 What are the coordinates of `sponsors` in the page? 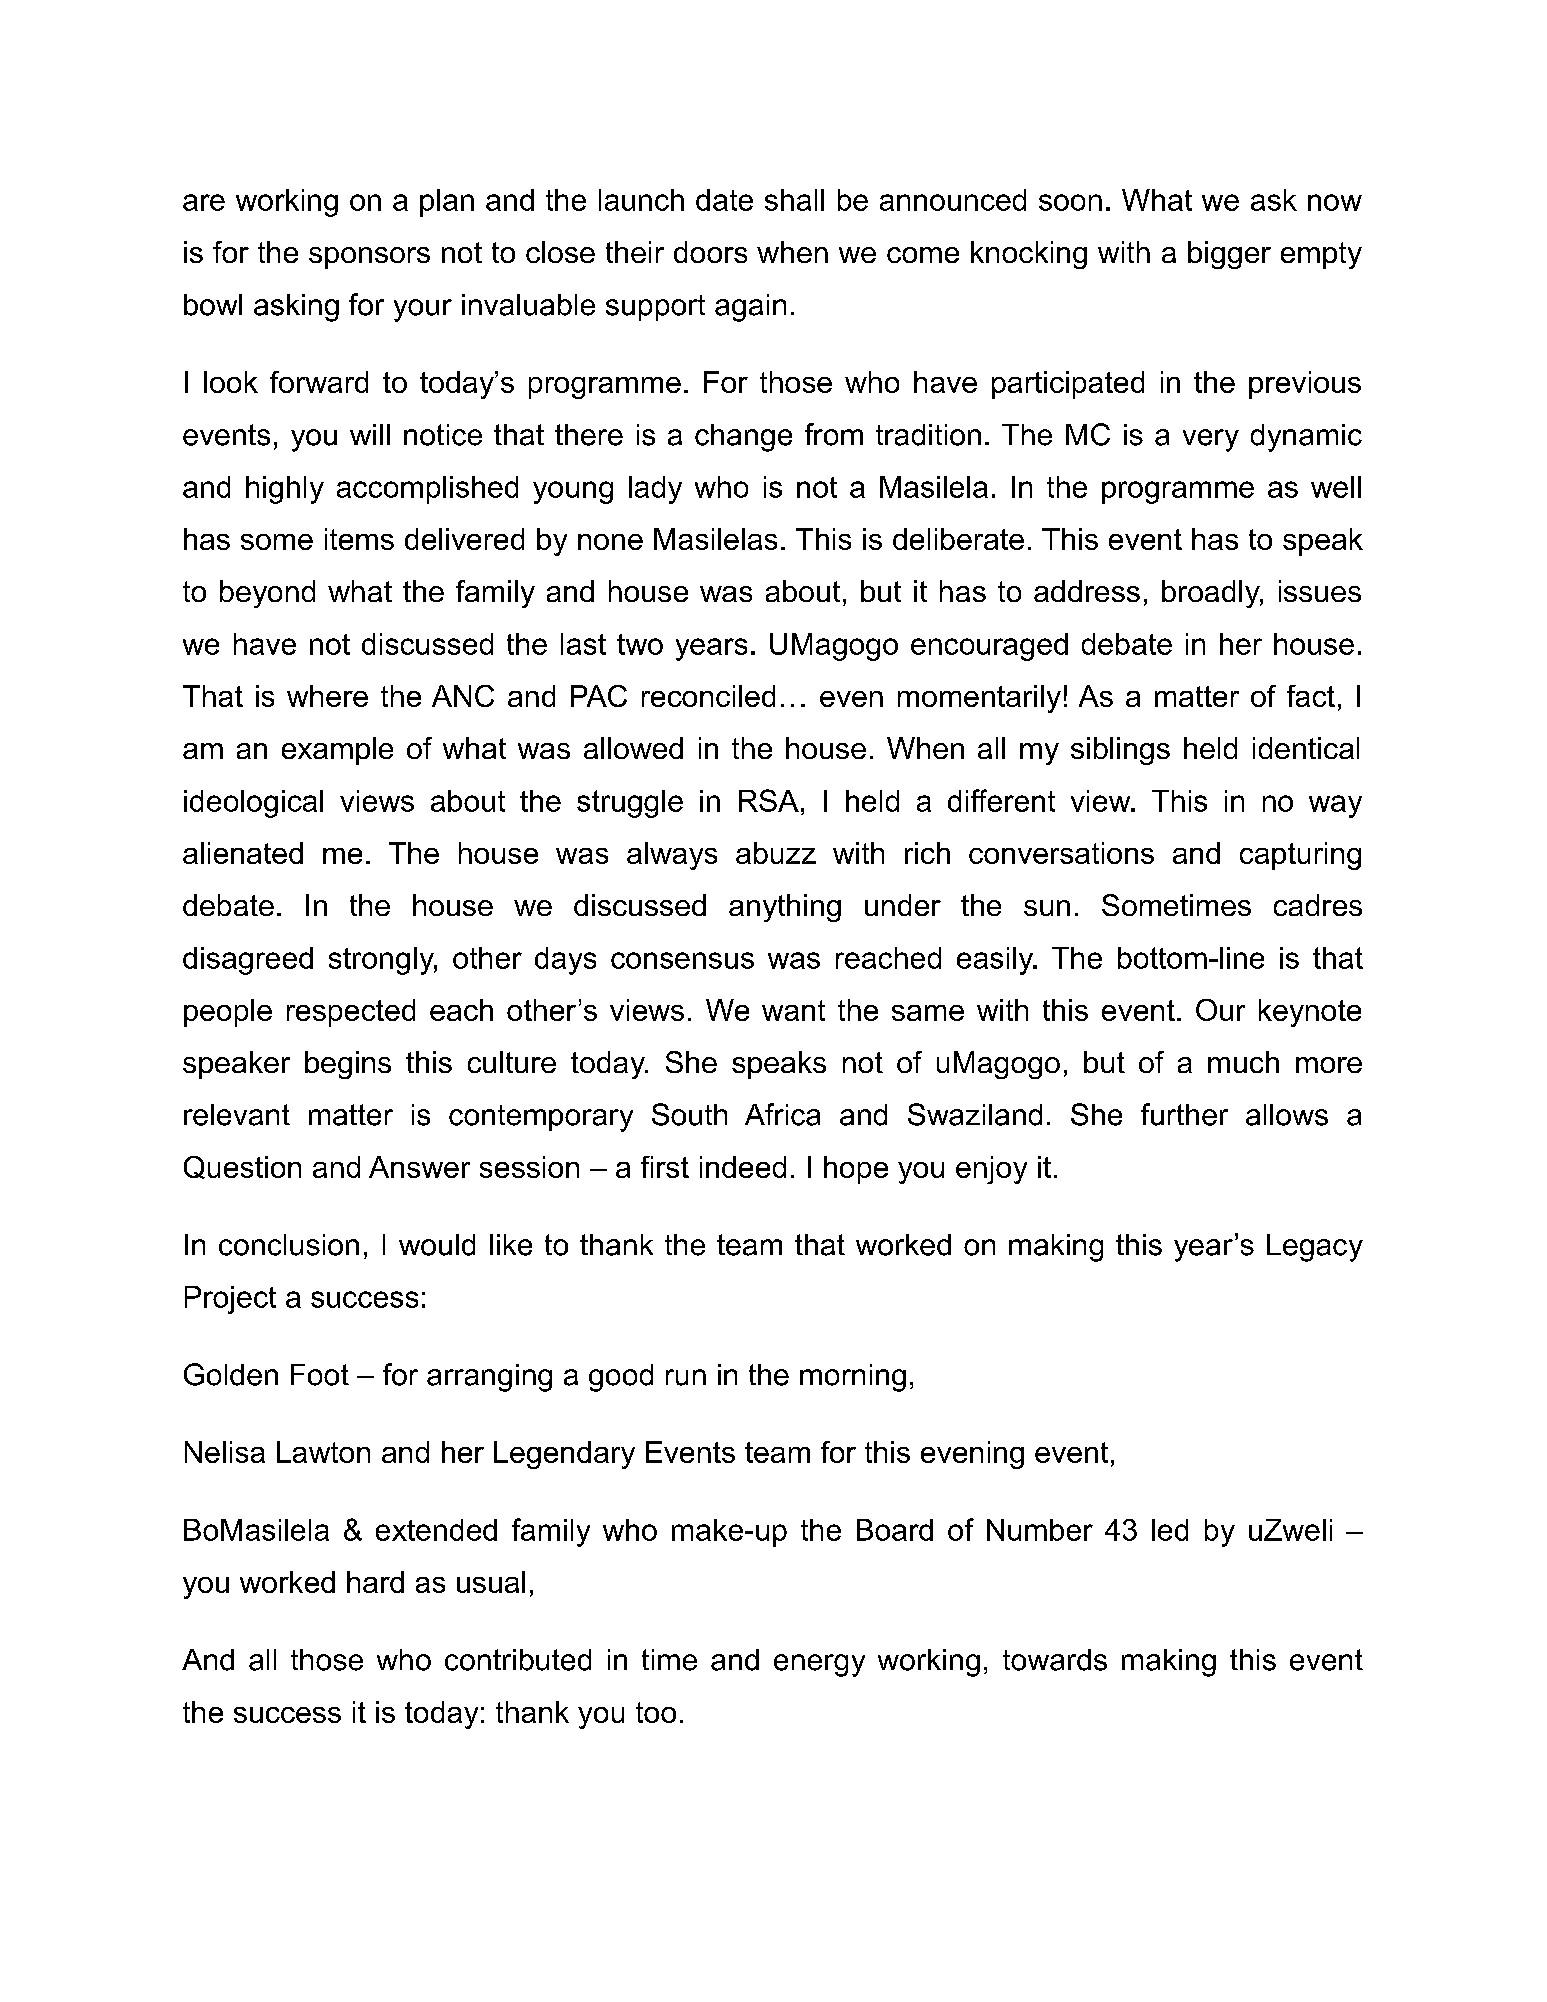 It's located at (369, 258).
